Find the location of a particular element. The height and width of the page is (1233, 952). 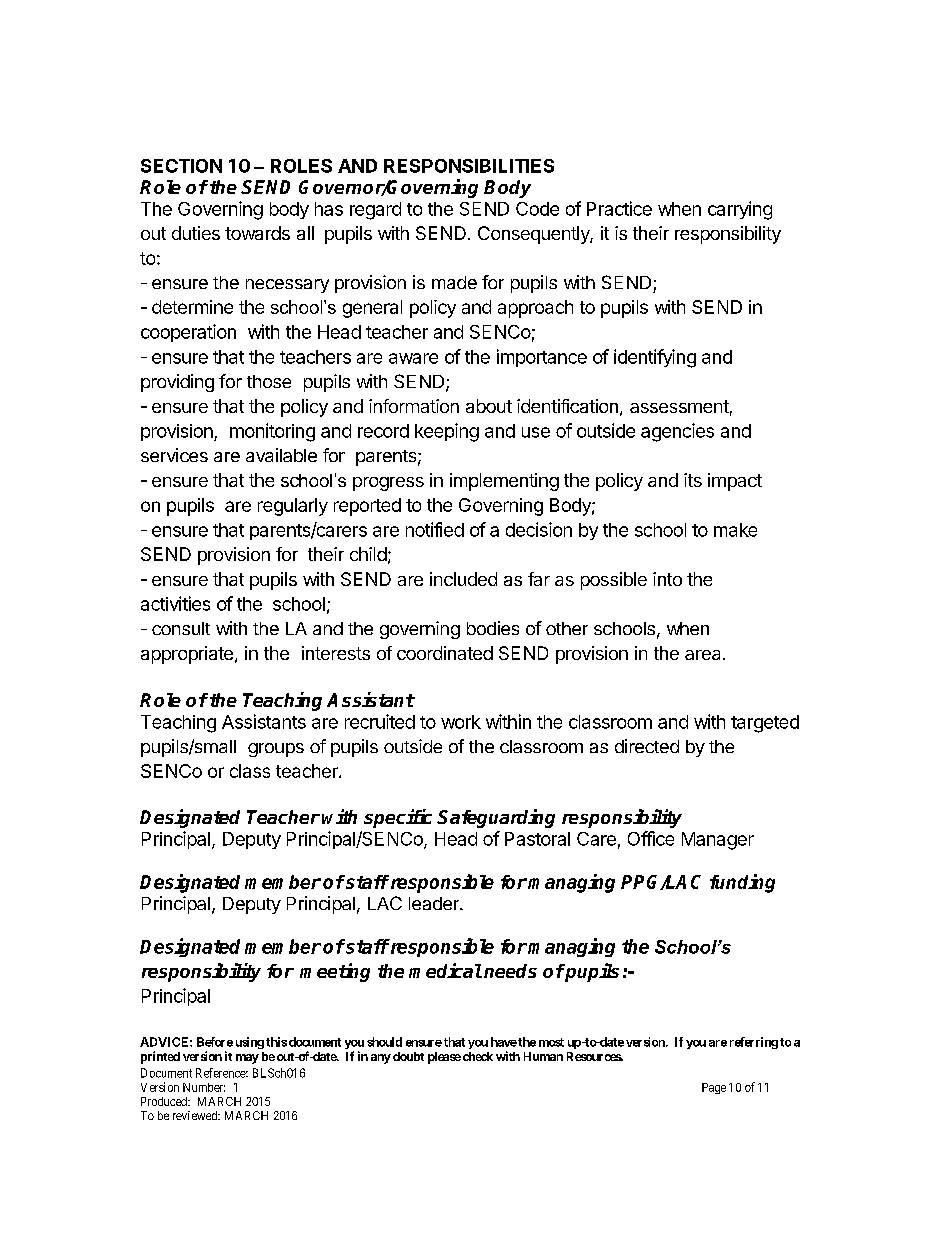

may is located at coordinates (247, 1059).
